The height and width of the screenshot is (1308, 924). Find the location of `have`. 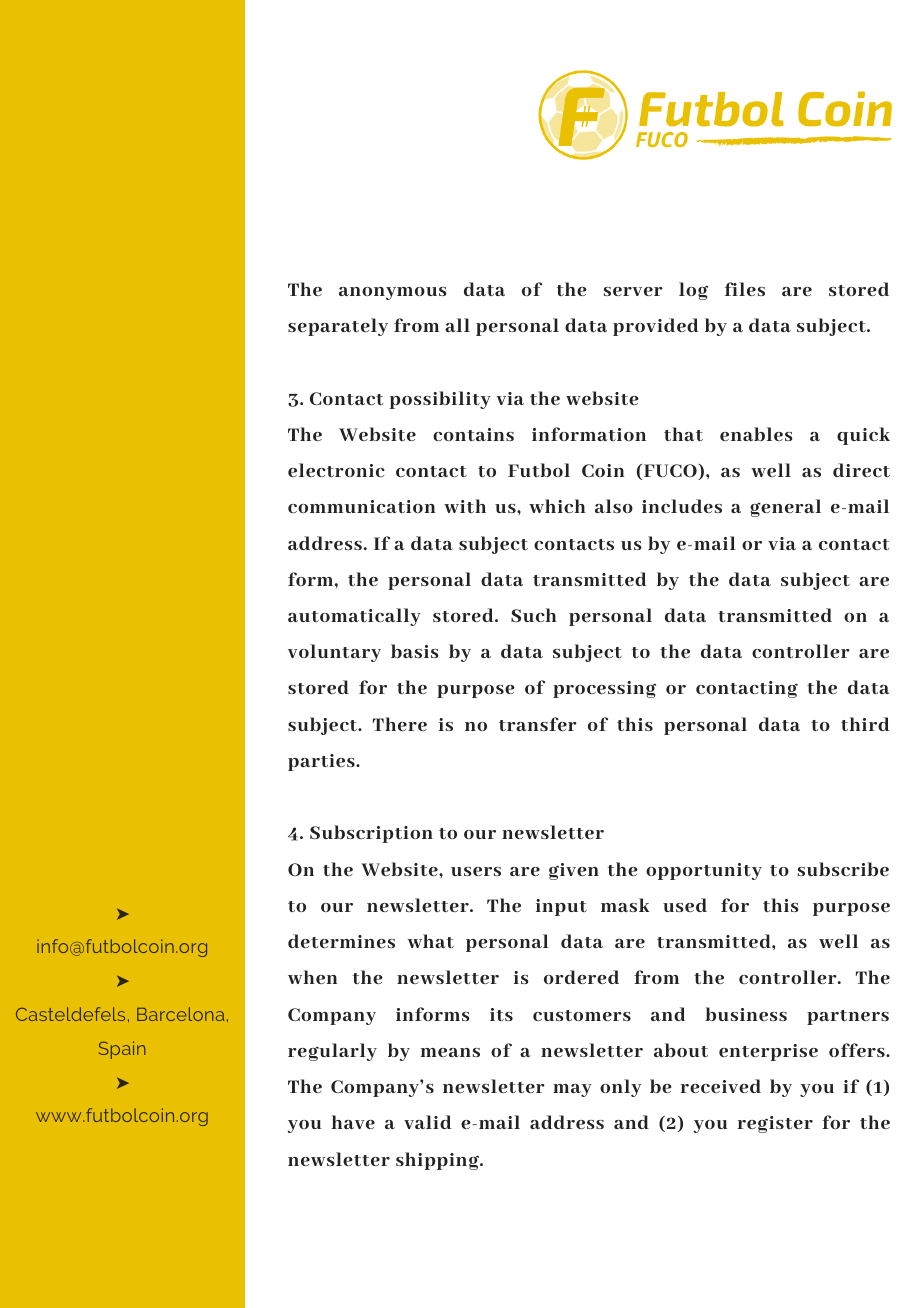

have is located at coordinates (353, 1122).
